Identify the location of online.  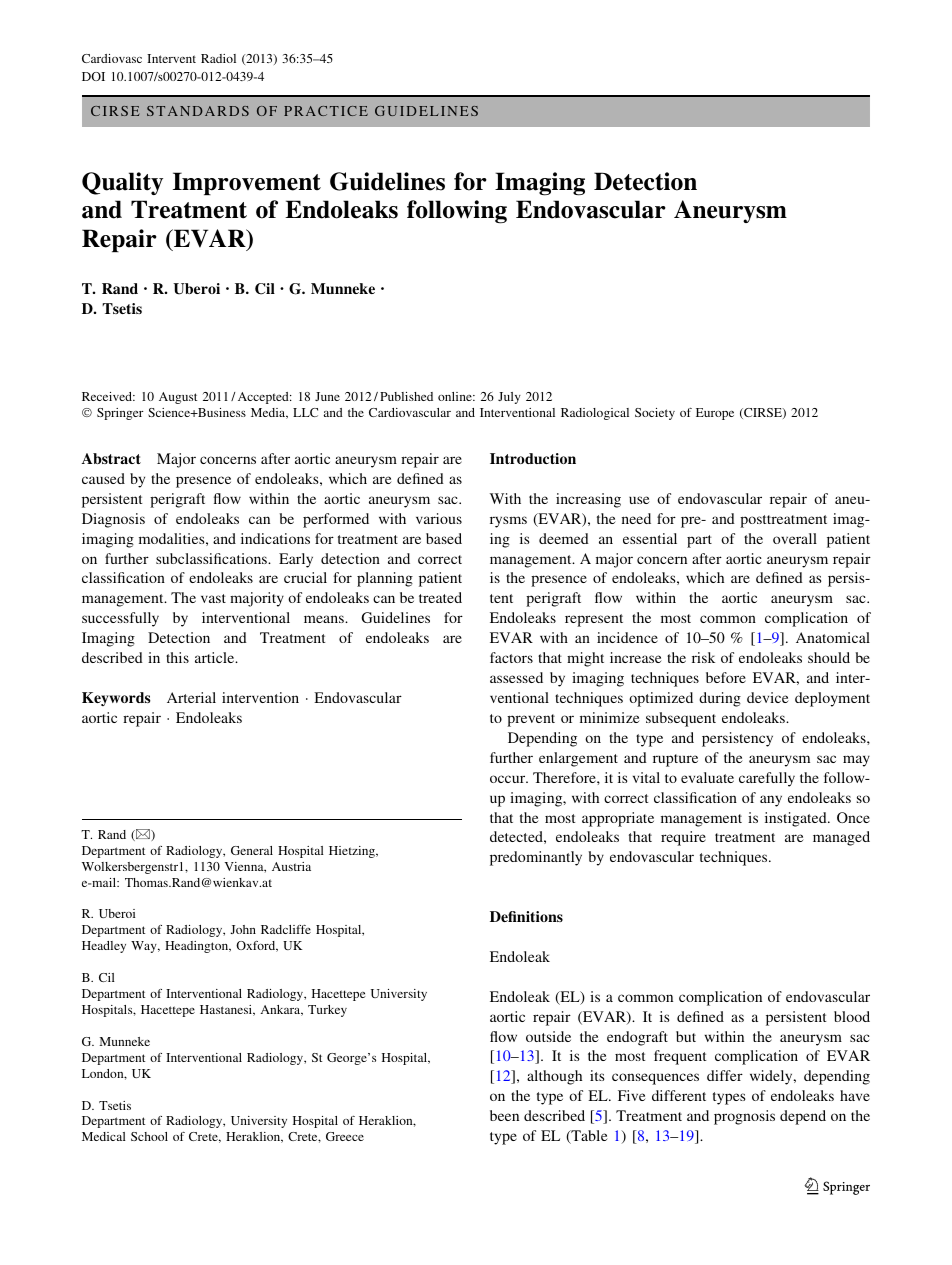
(456, 396).
